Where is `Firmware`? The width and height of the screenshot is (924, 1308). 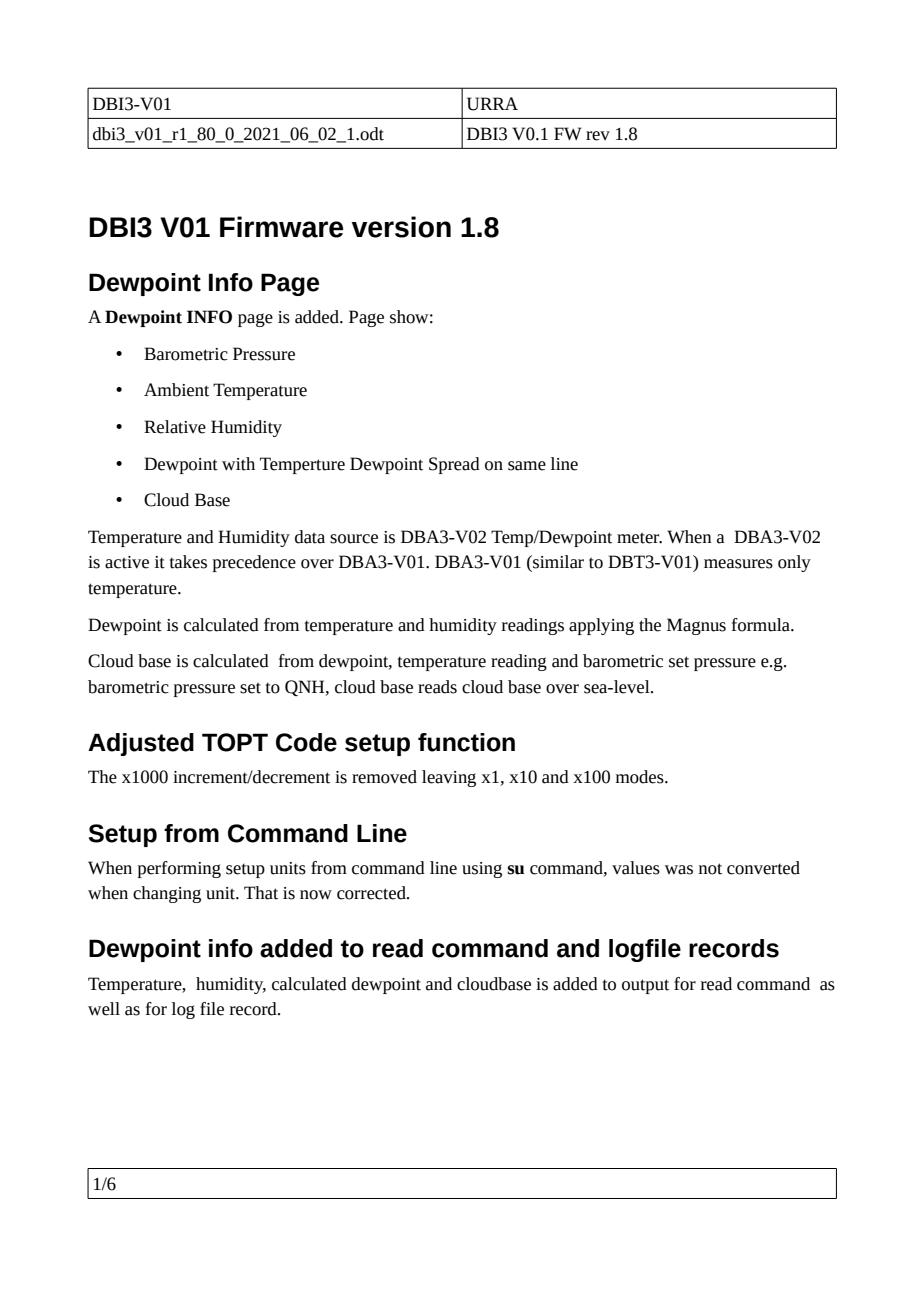
Firmware is located at coordinates (282, 227).
